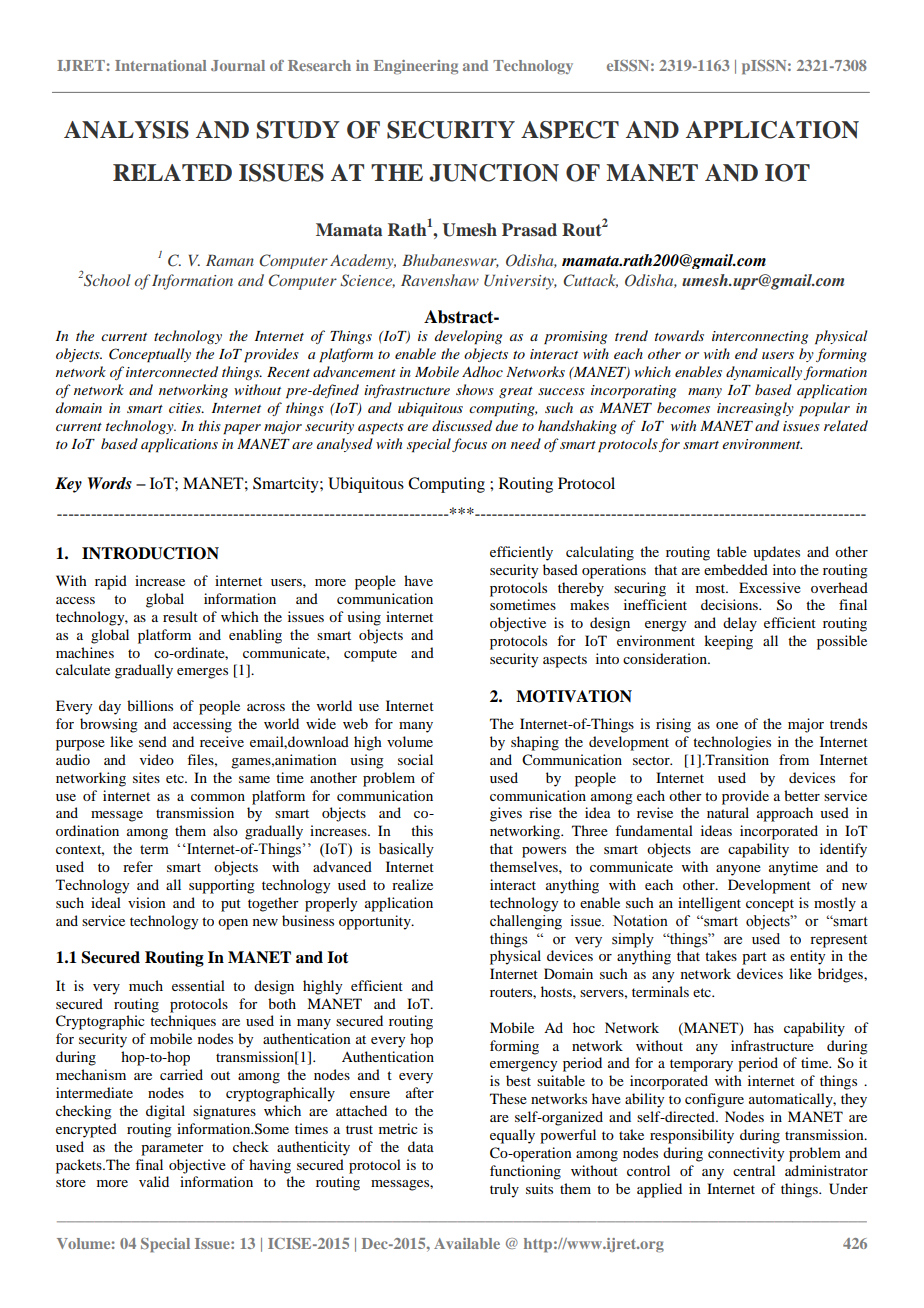 This screenshot has height=1308, width=924. What do you see at coordinates (475, 389) in the screenshot?
I see `shows` at bounding box center [475, 389].
